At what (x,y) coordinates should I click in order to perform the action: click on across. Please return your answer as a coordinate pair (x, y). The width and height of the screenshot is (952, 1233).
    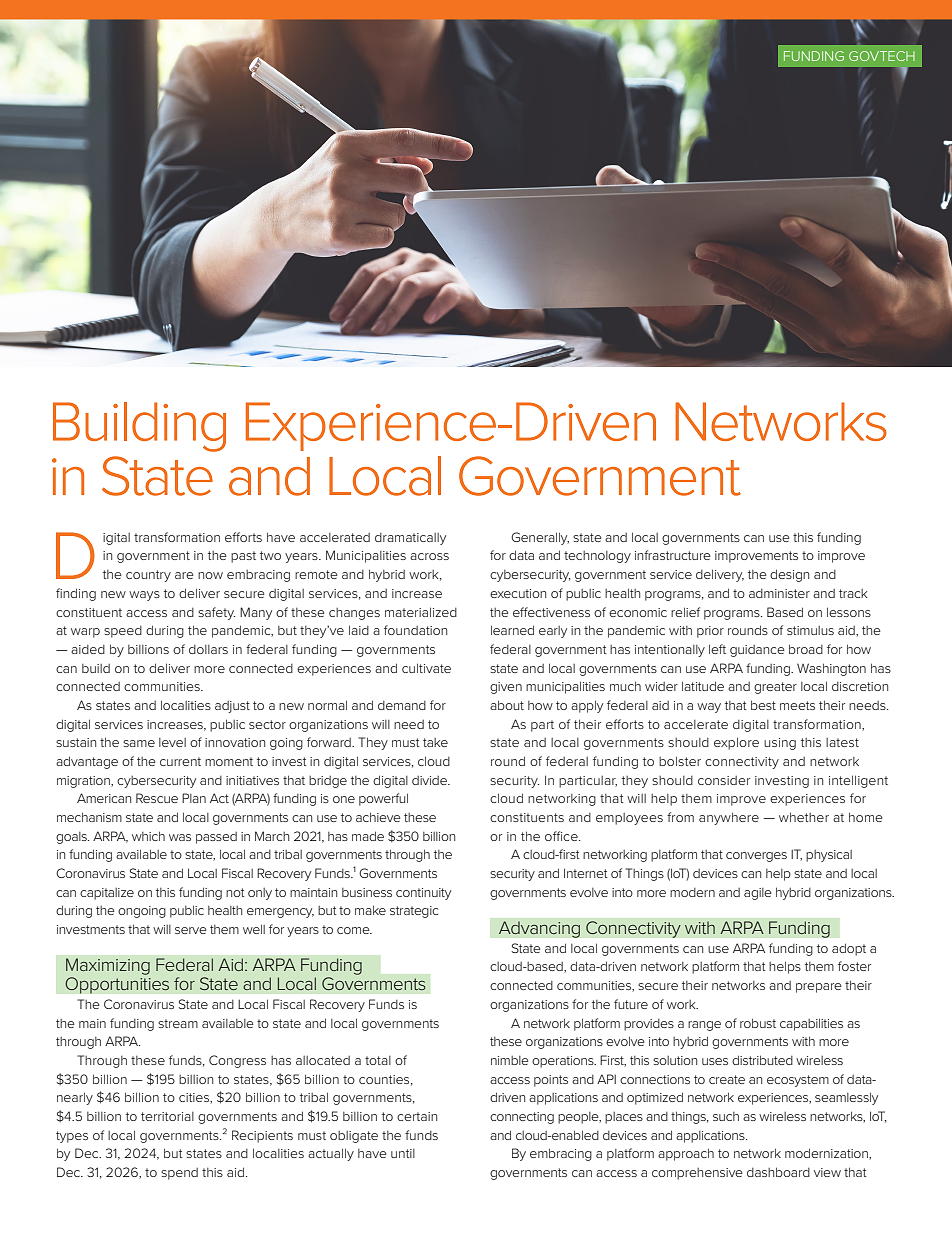
    Looking at the image, I should click on (429, 556).
